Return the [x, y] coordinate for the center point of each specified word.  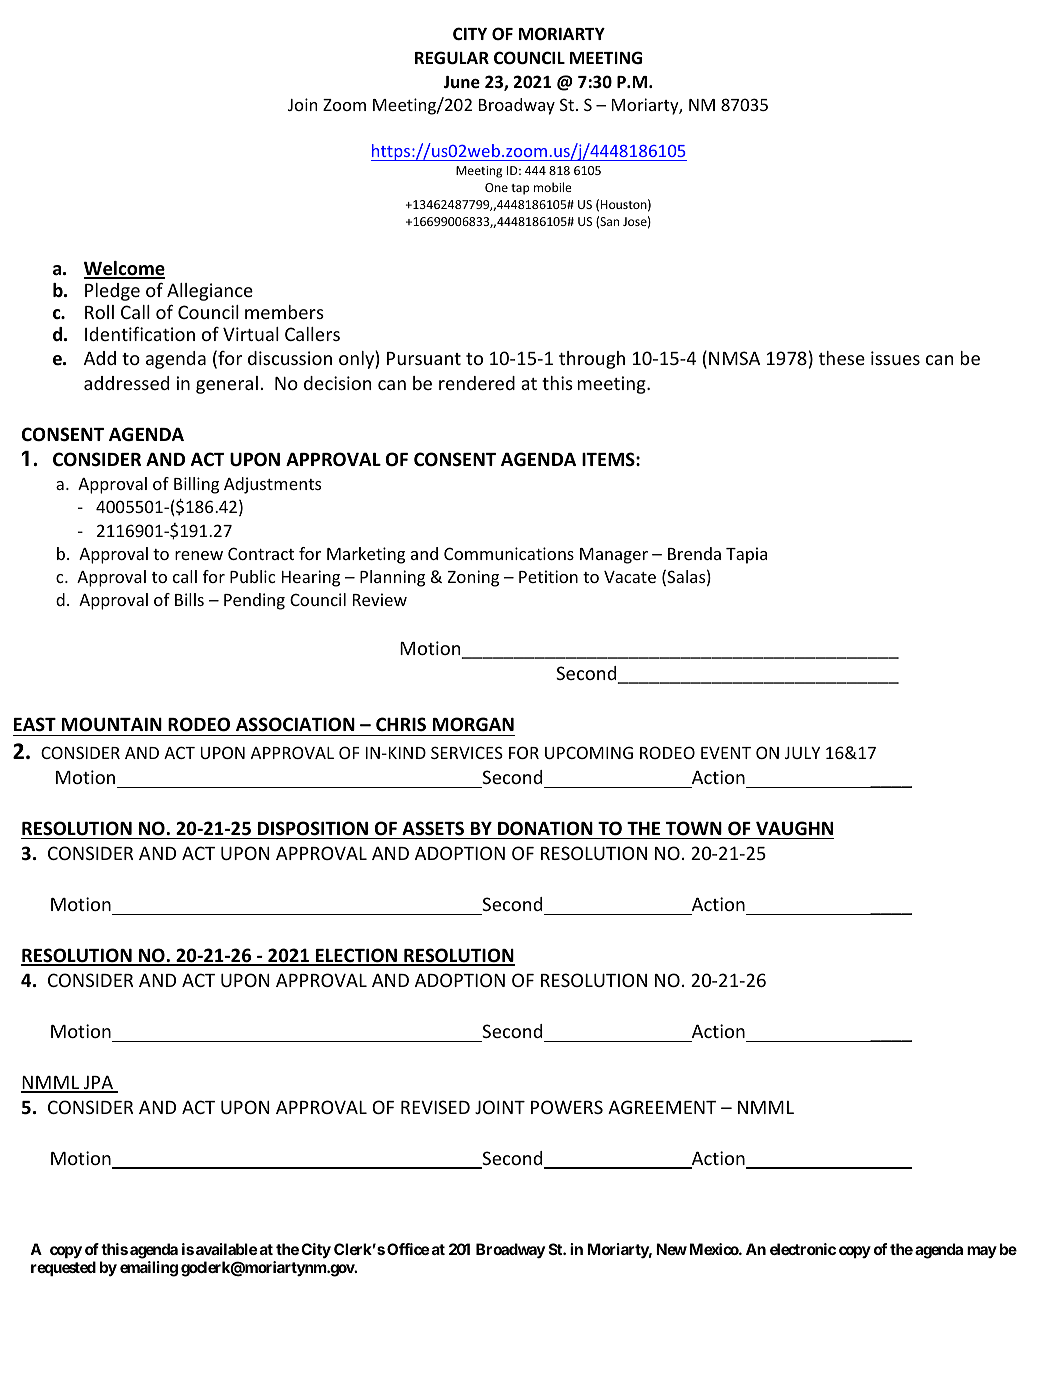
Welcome [124, 269]
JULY [802, 753]
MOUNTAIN [112, 724]
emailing [149, 1269]
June [461, 82]
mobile [553, 187]
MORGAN [473, 724]
